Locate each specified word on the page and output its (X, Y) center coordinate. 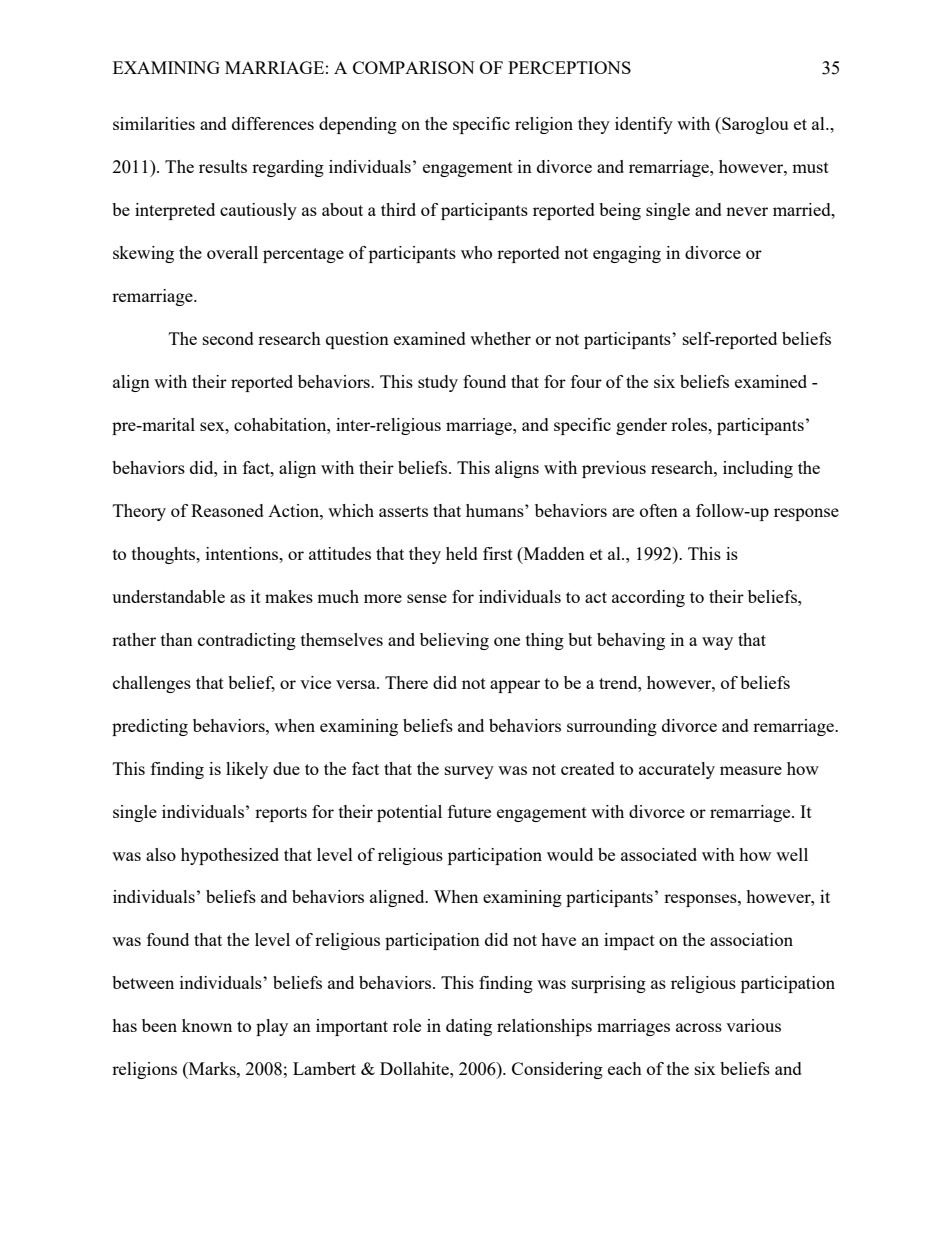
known (207, 1025)
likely (247, 770)
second (228, 338)
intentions (243, 553)
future (469, 811)
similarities (154, 123)
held (462, 553)
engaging (627, 254)
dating (469, 1027)
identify (644, 125)
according (648, 598)
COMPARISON (414, 67)
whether (500, 338)
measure (751, 770)
